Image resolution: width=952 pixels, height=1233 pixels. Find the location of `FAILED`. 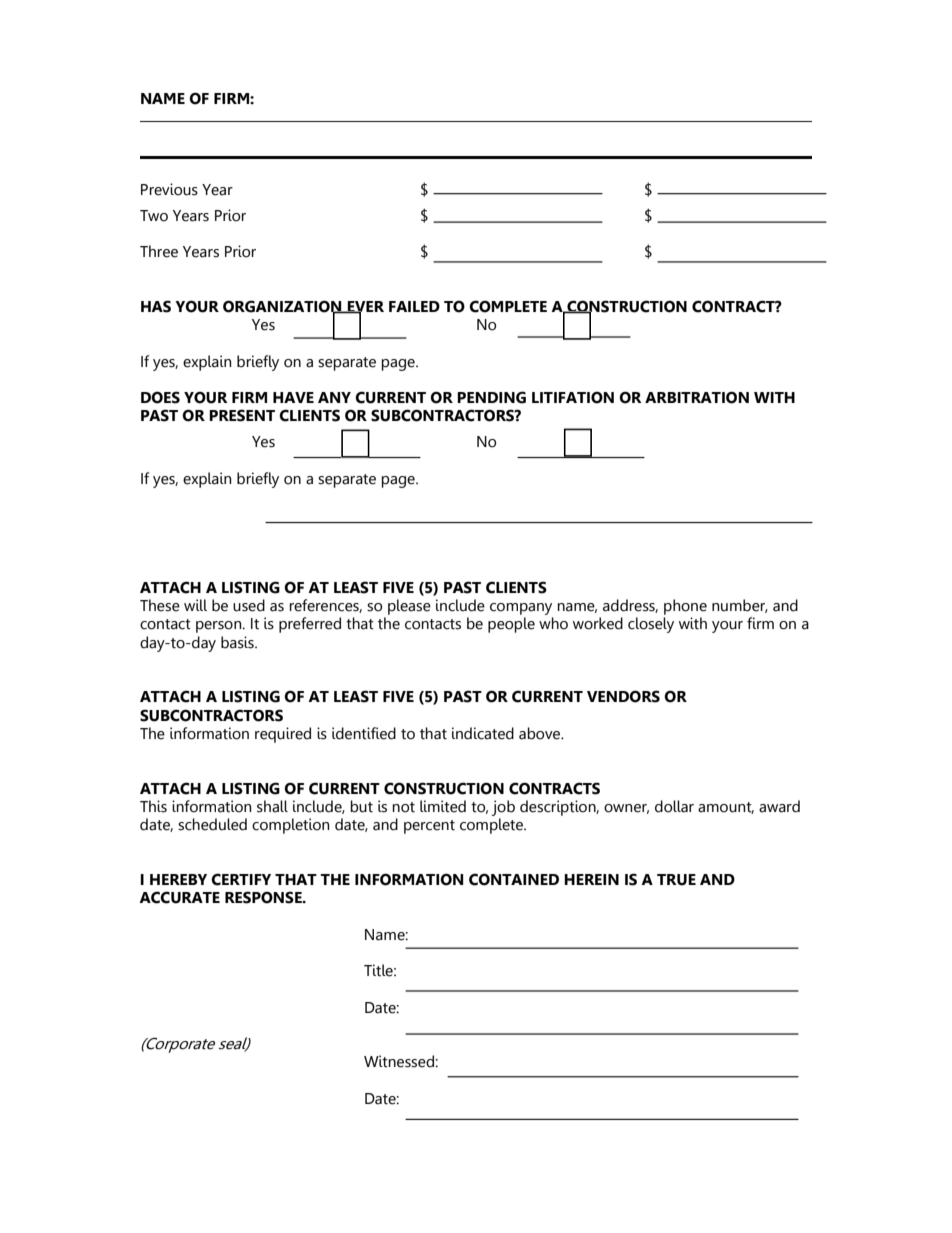

FAILED is located at coordinates (414, 306).
